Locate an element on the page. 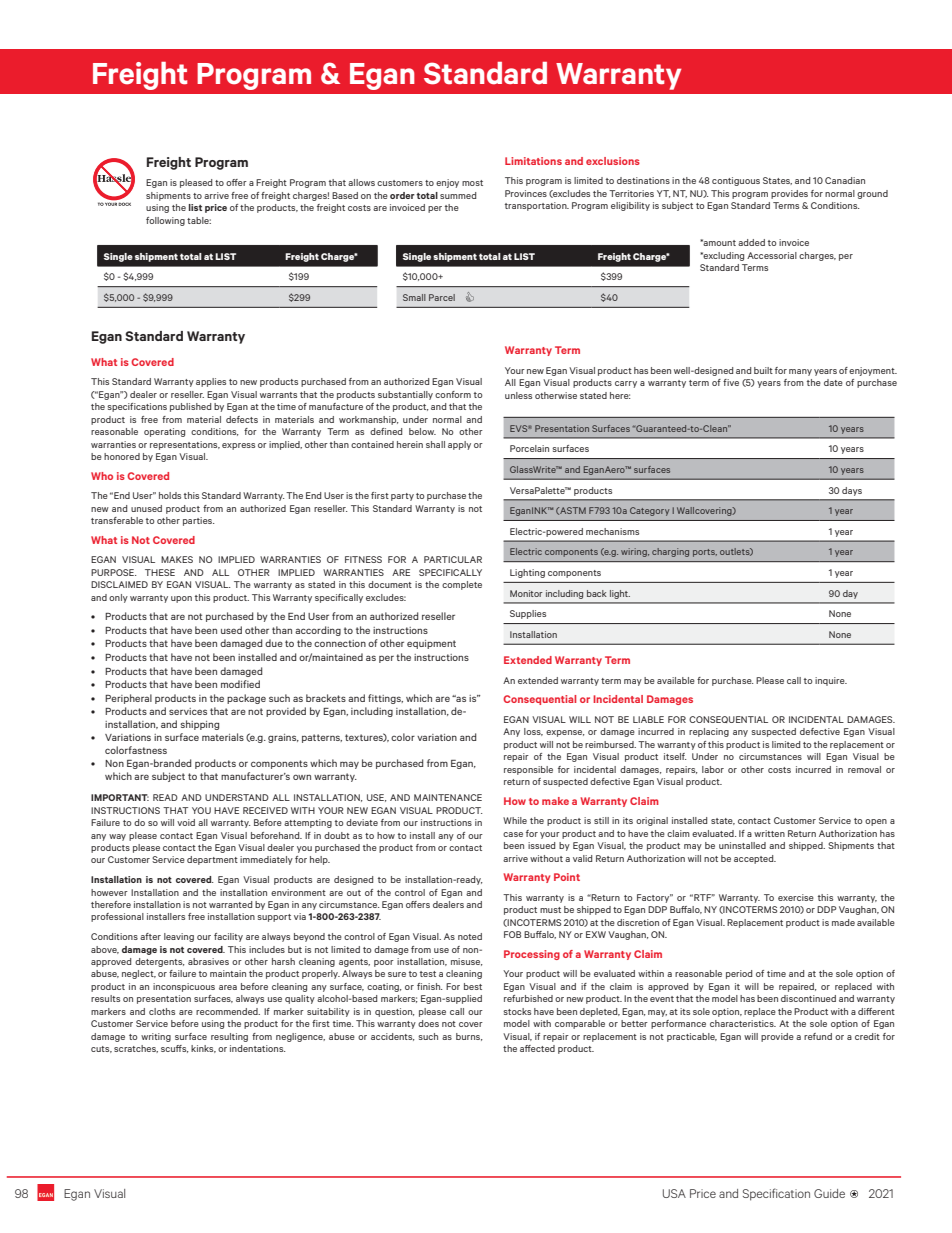  Guide is located at coordinates (829, 1193).
